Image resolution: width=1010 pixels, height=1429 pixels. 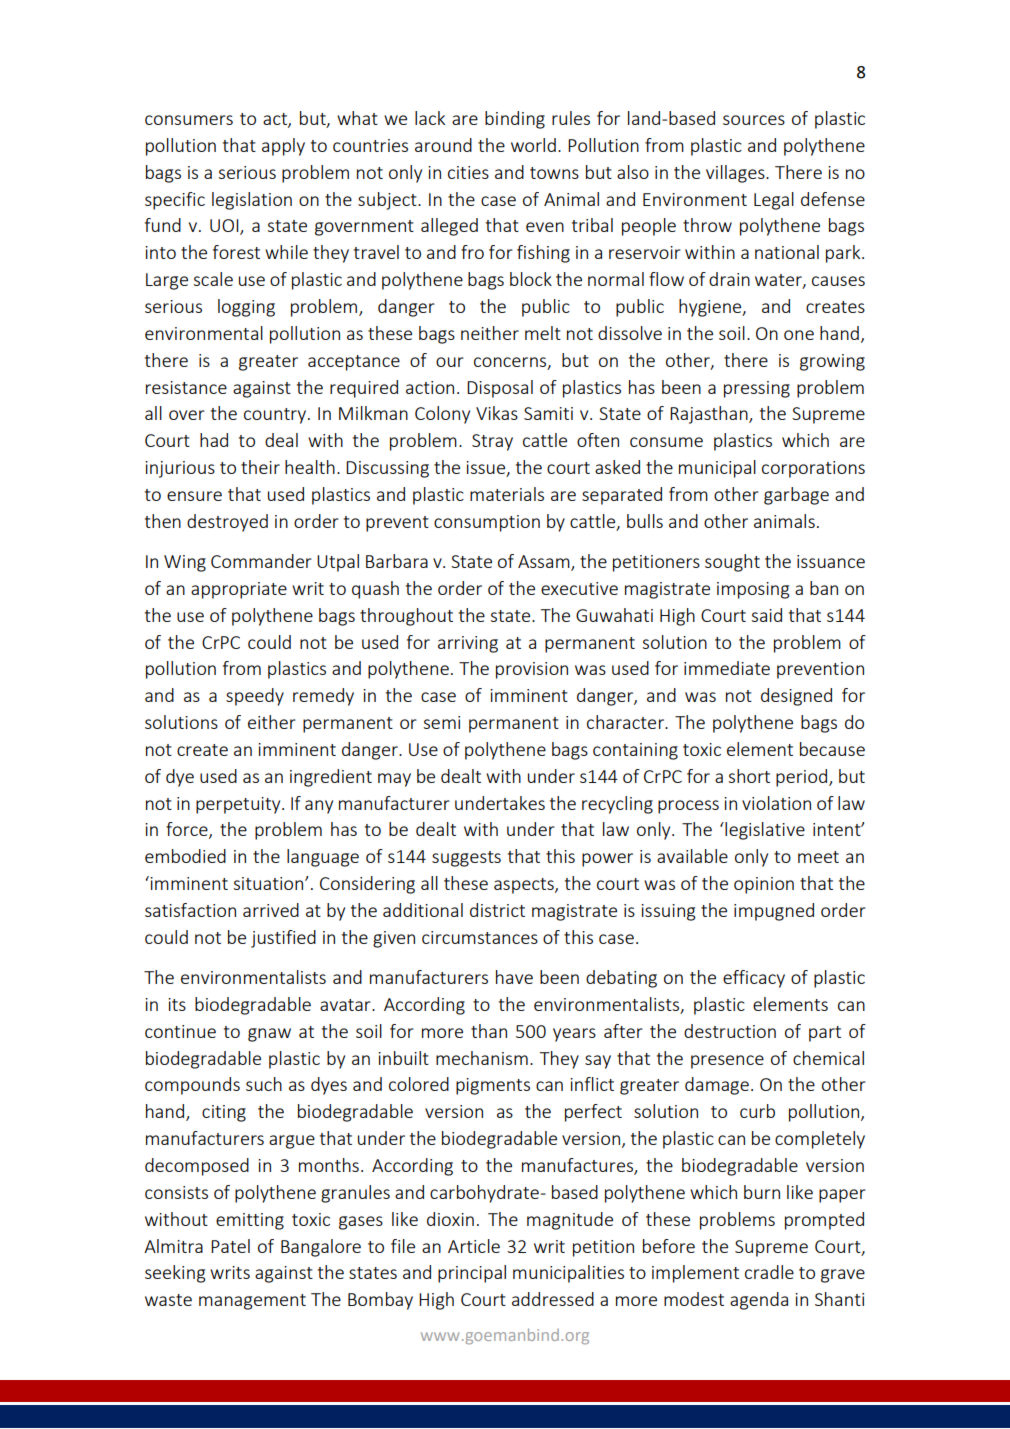 I want to click on Stray, so click(x=492, y=442).
